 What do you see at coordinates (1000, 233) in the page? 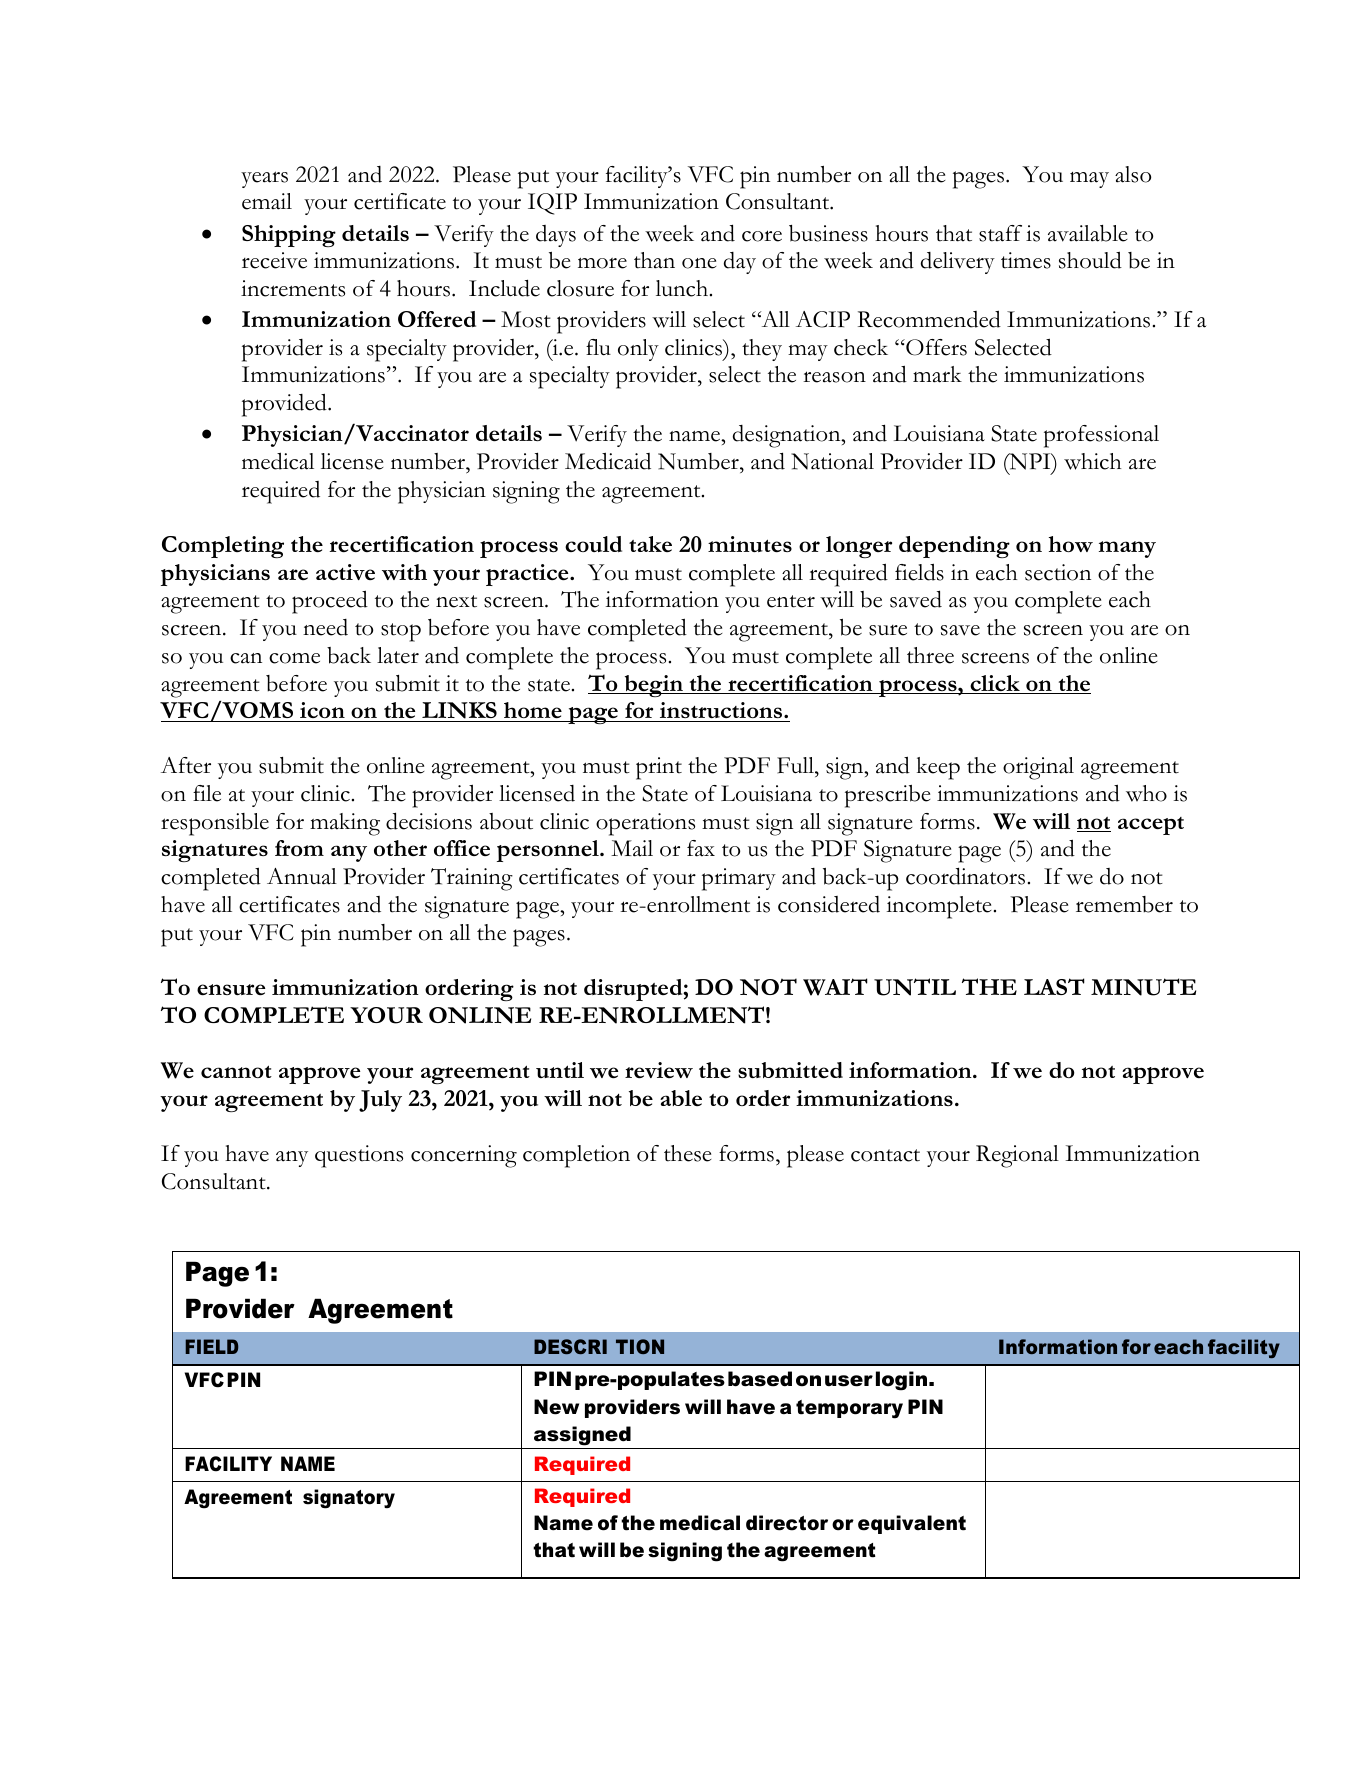
I see `staff` at bounding box center [1000, 233].
